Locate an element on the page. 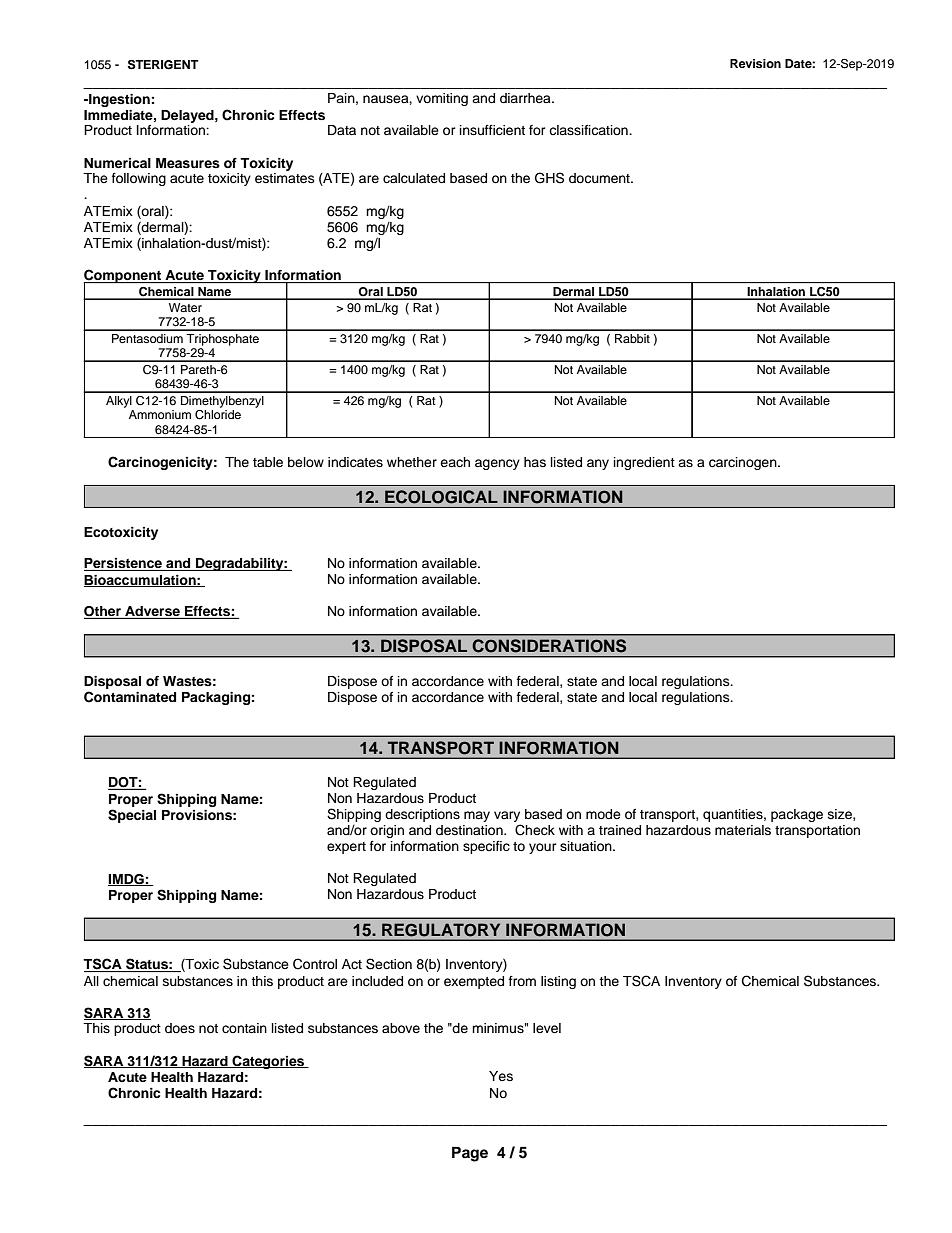 The image size is (952, 1233). Water is located at coordinates (185, 307).
